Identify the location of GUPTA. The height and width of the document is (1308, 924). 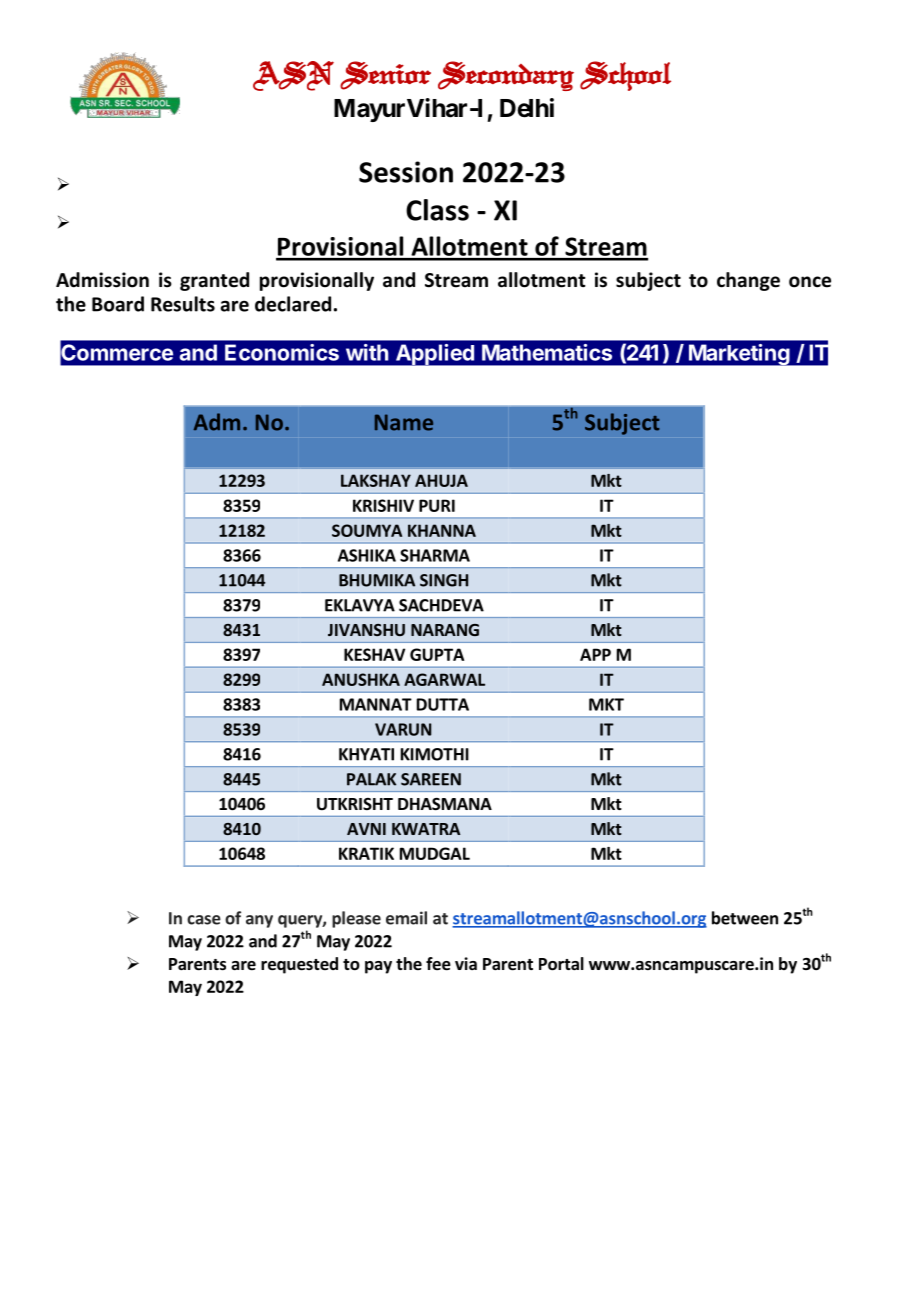
(437, 654).
